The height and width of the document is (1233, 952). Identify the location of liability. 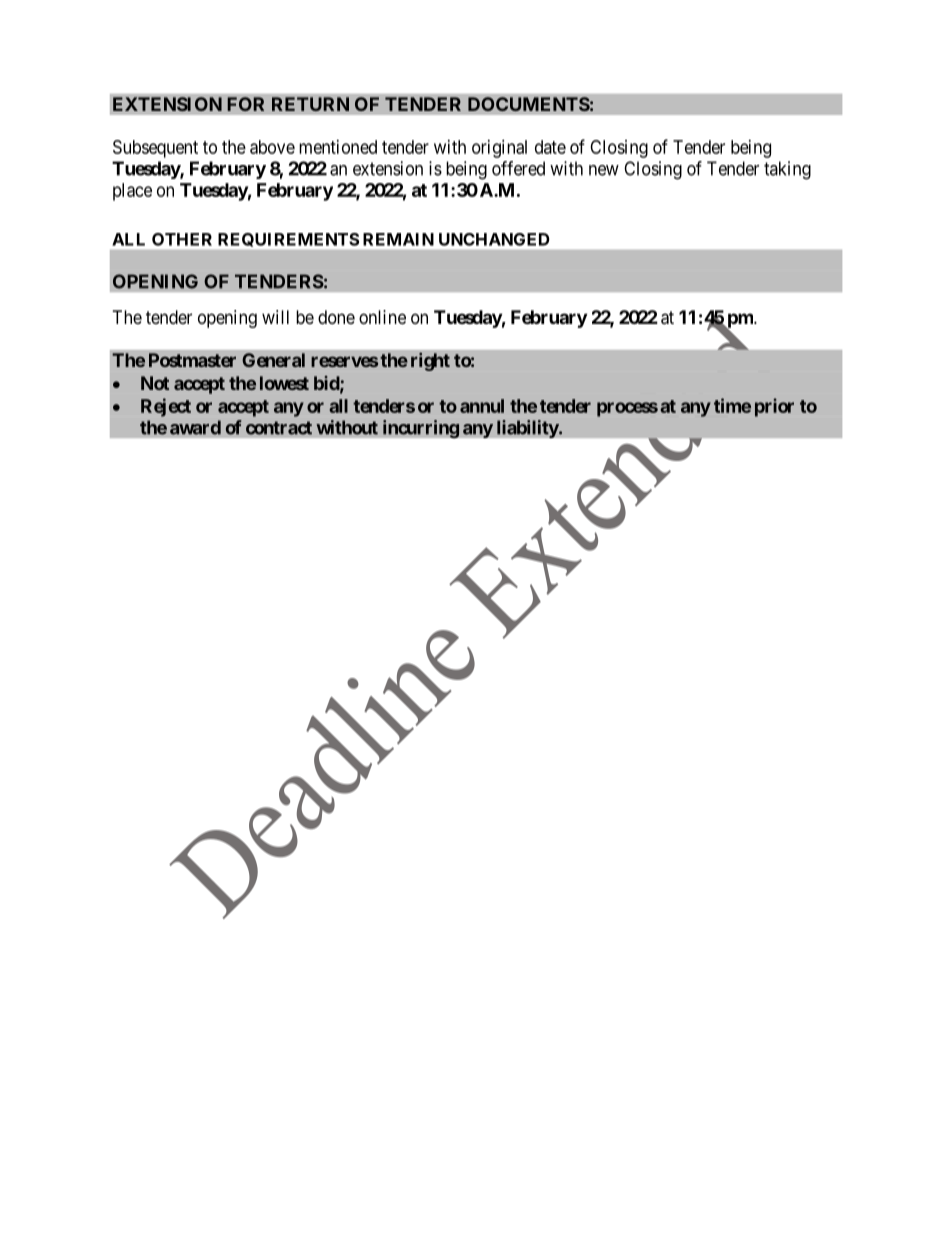
(528, 429).
